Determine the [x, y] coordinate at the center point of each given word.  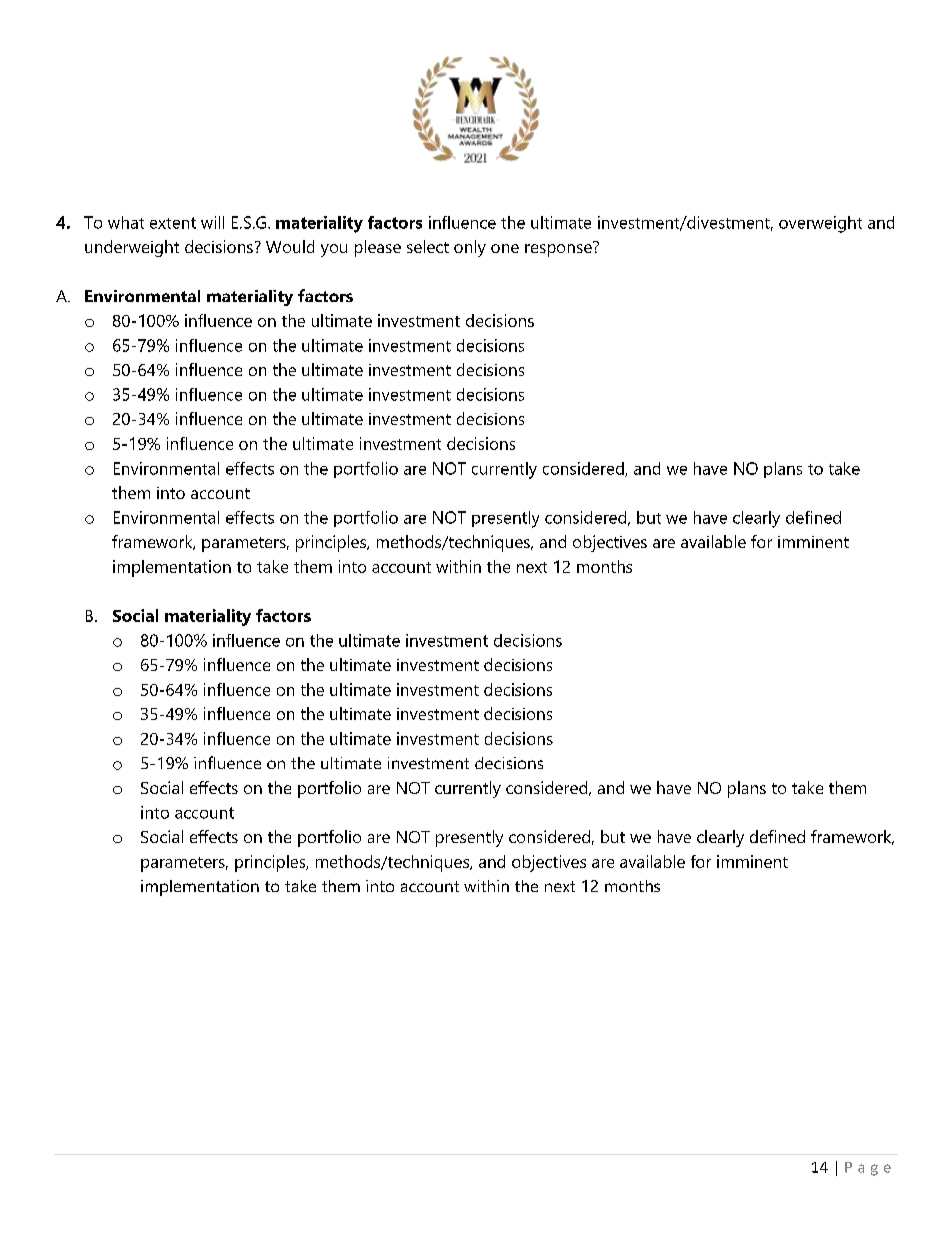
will [212, 222]
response [559, 249]
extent [173, 223]
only [470, 248]
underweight [132, 248]
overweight [820, 224]
